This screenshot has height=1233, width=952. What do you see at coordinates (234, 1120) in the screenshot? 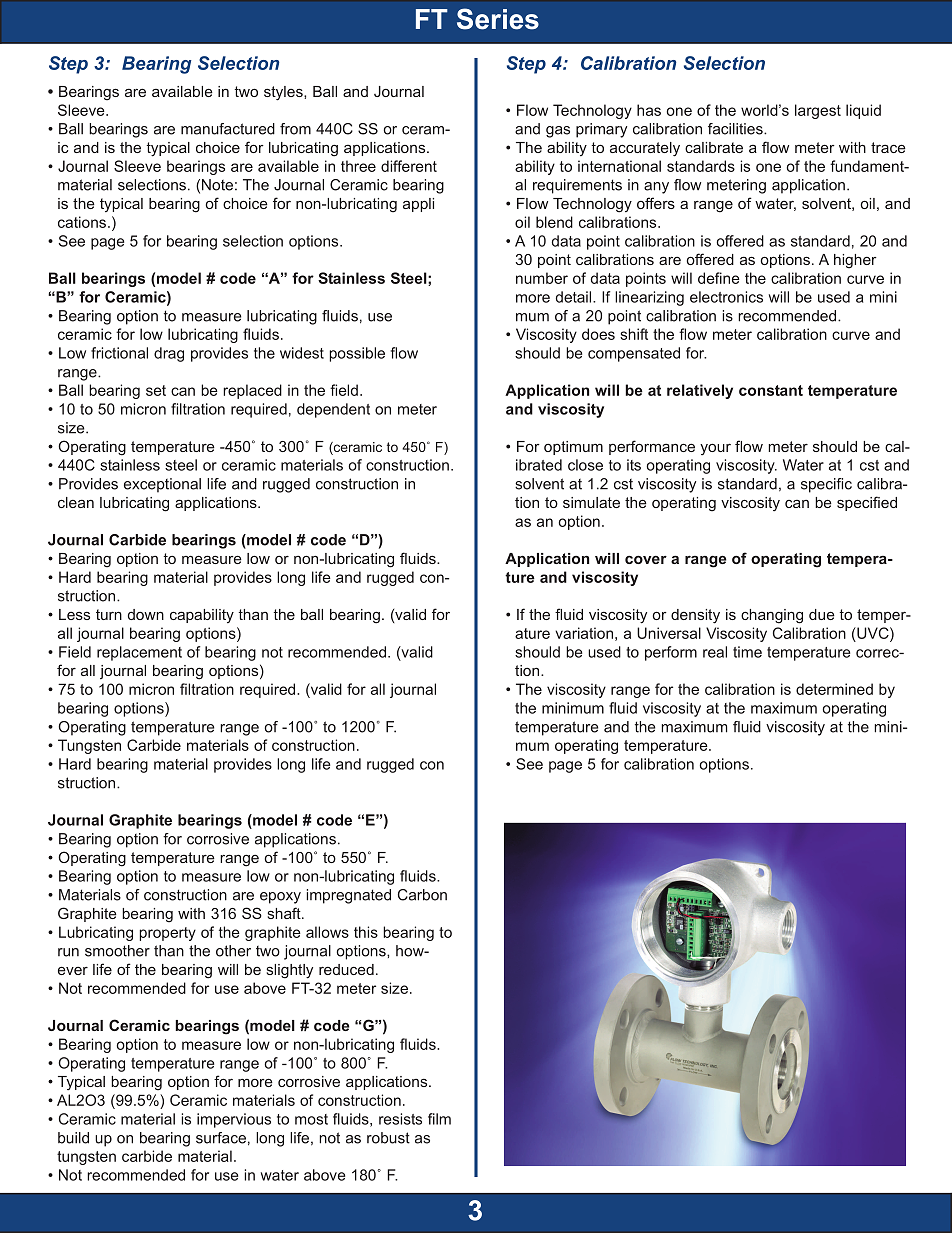
I see `impervious` at bounding box center [234, 1120].
